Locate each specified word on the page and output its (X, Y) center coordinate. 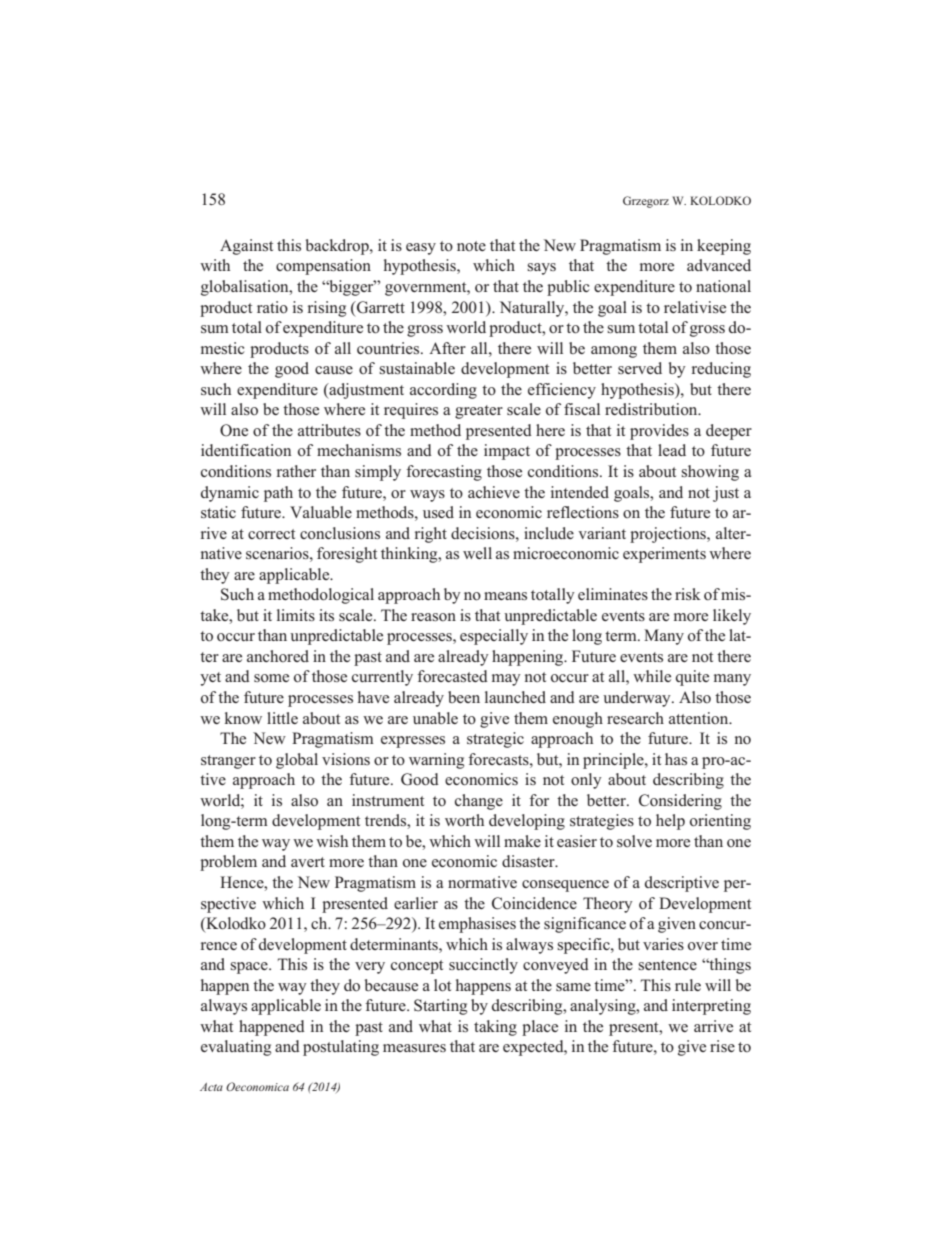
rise (722, 1046)
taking (495, 1028)
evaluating (236, 1048)
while (652, 676)
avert (308, 862)
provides (659, 432)
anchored (278, 656)
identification (246, 450)
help (670, 822)
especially (494, 637)
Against (246, 247)
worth (464, 820)
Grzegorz (646, 202)
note (471, 246)
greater (479, 412)
